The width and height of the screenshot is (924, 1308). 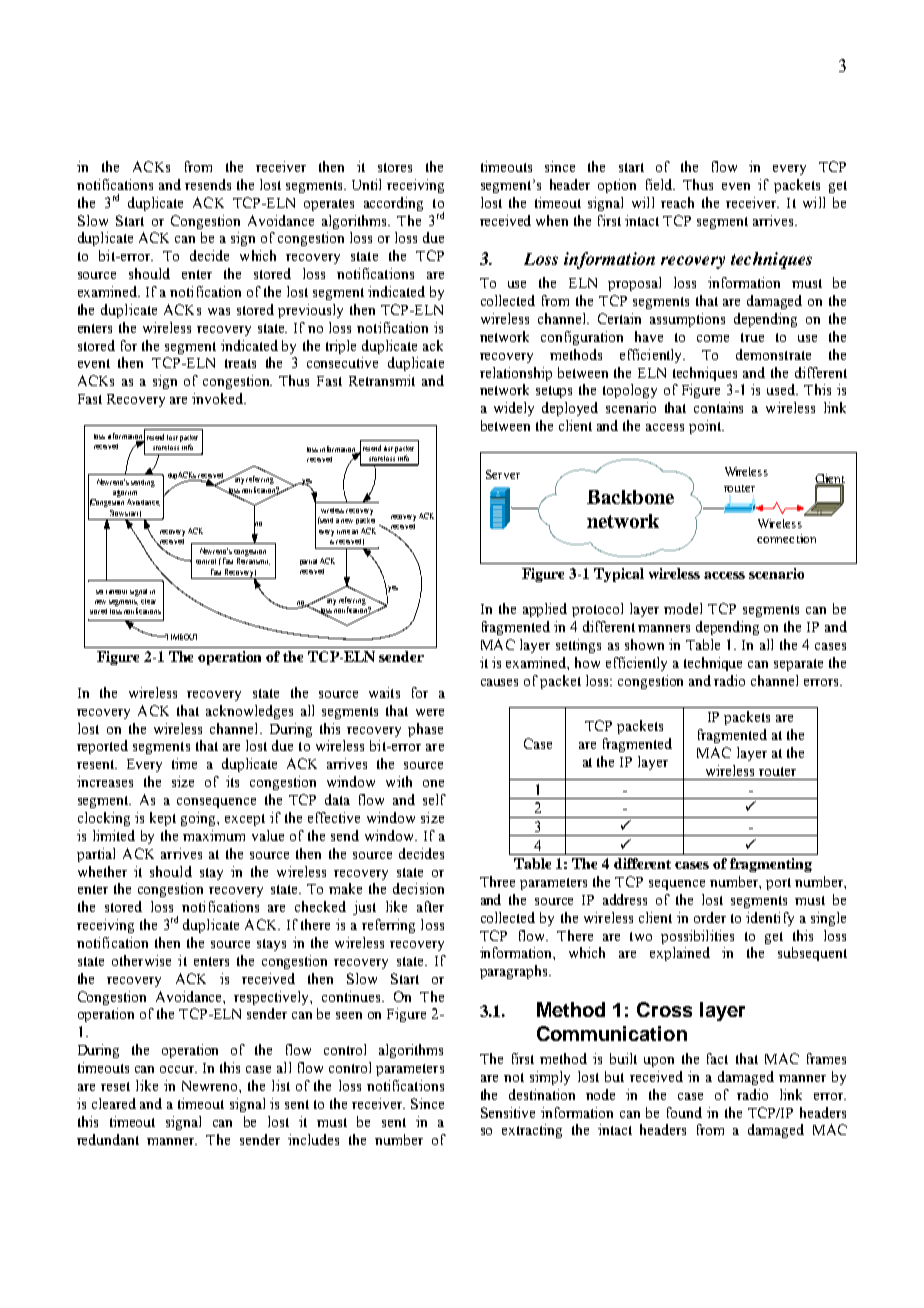 I want to click on occur, so click(x=178, y=1069).
